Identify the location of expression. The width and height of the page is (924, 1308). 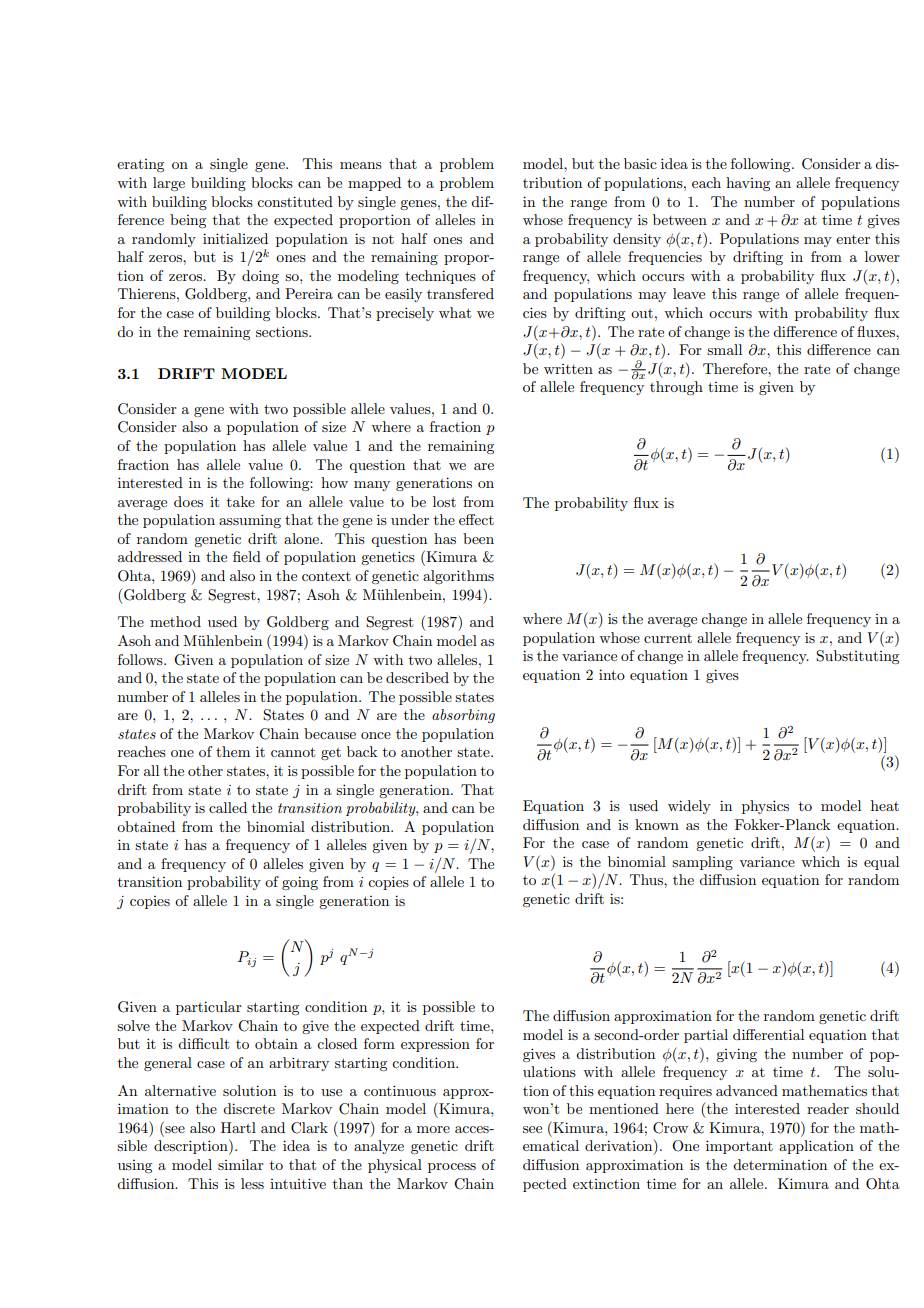
(435, 1045).
